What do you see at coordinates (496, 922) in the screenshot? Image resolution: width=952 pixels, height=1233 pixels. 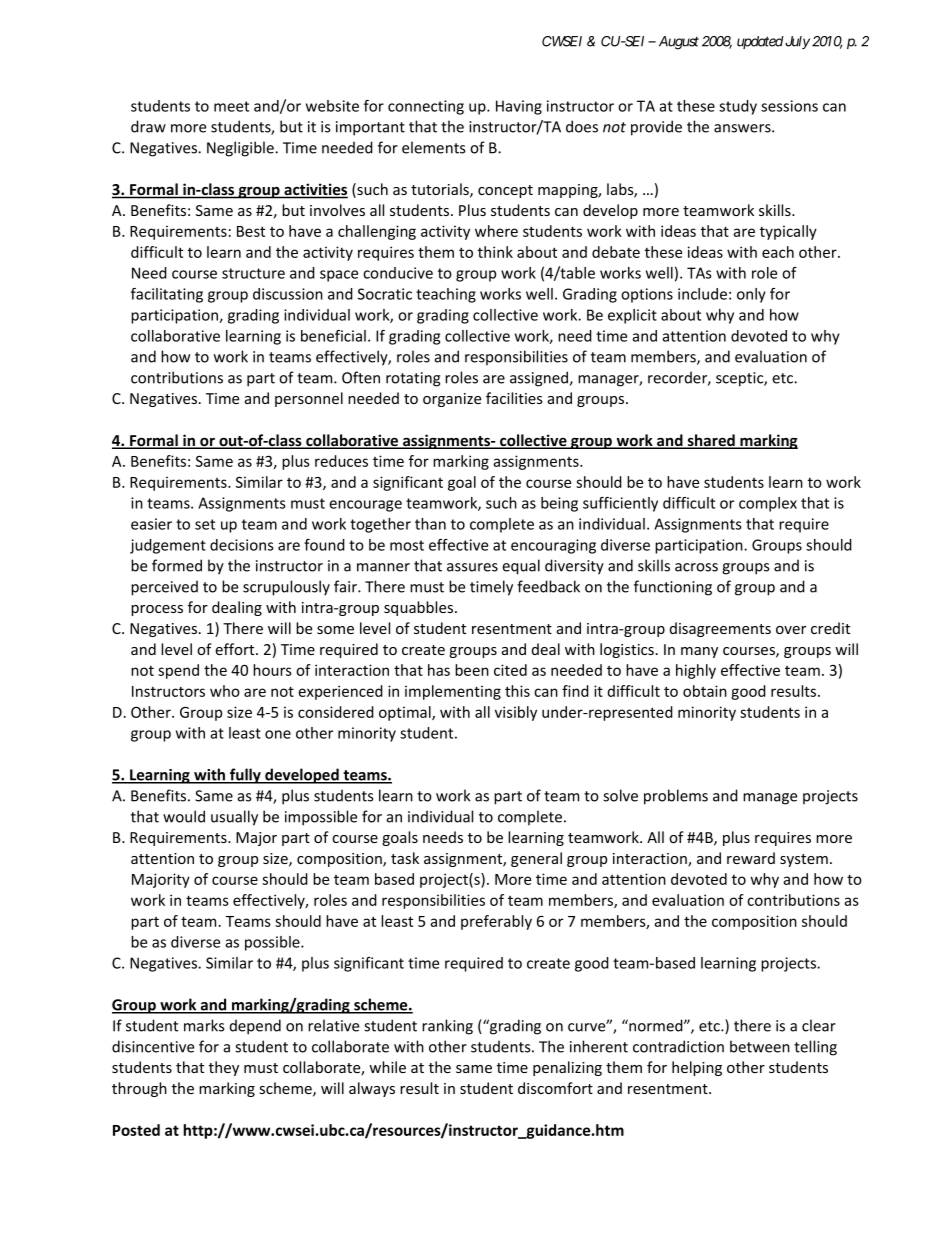 I see `preferably` at bounding box center [496, 922].
